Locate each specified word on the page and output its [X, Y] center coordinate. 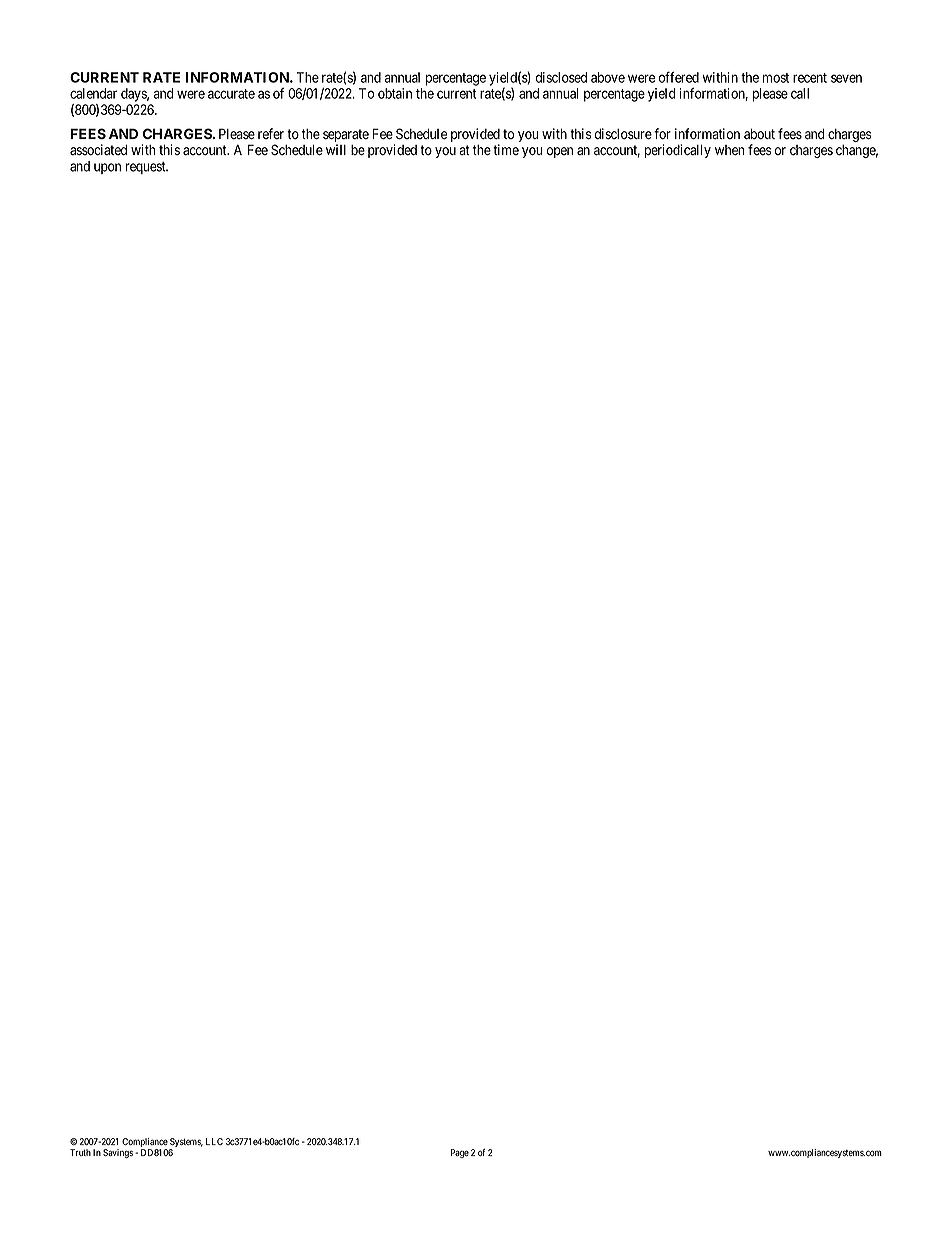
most [776, 78]
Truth [80, 1152]
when [729, 150]
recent [810, 78]
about [759, 134]
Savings [118, 1153]
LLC [214, 1141]
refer [271, 133]
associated [98, 150]
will [336, 149]
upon [107, 168]
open [560, 152]
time [506, 149]
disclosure [623, 134]
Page [460, 1153]
